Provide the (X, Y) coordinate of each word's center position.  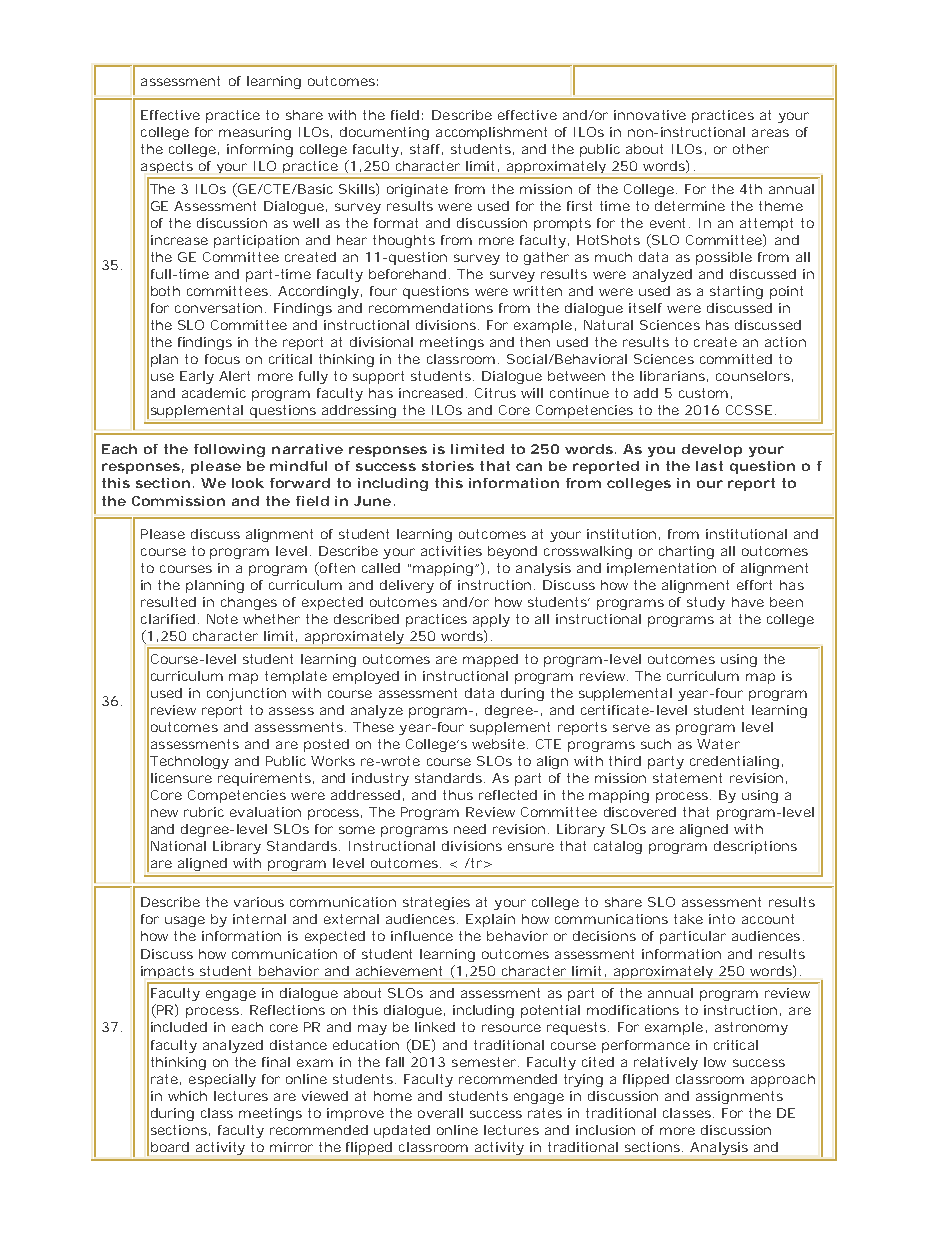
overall (440, 1113)
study (706, 603)
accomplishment (491, 133)
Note (222, 619)
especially (222, 1080)
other (751, 149)
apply (491, 620)
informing (260, 150)
